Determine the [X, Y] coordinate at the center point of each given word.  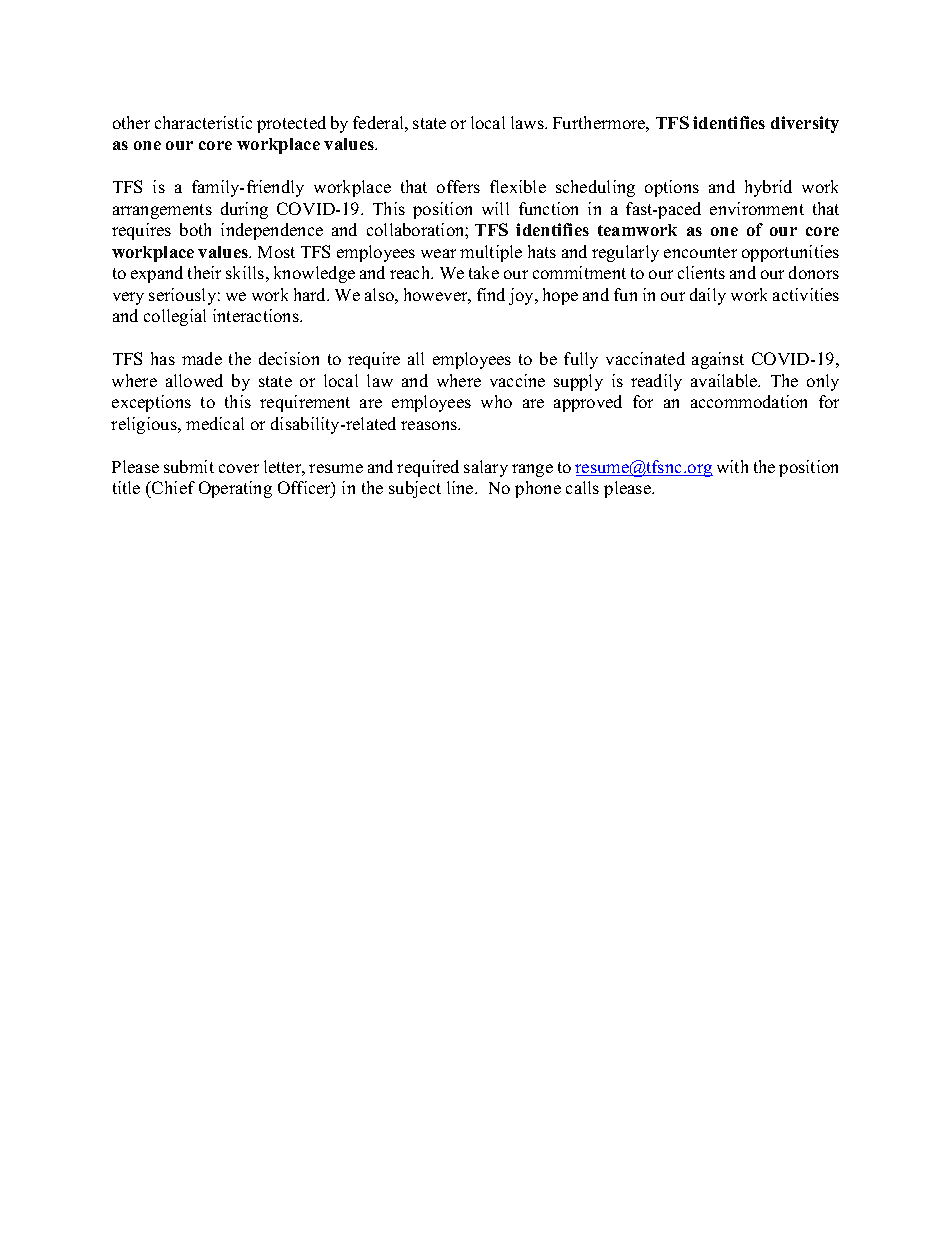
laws [528, 122]
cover [239, 468]
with [732, 466]
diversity [805, 124]
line [461, 487]
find [491, 294]
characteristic [203, 122]
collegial [175, 317]
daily [708, 296]
